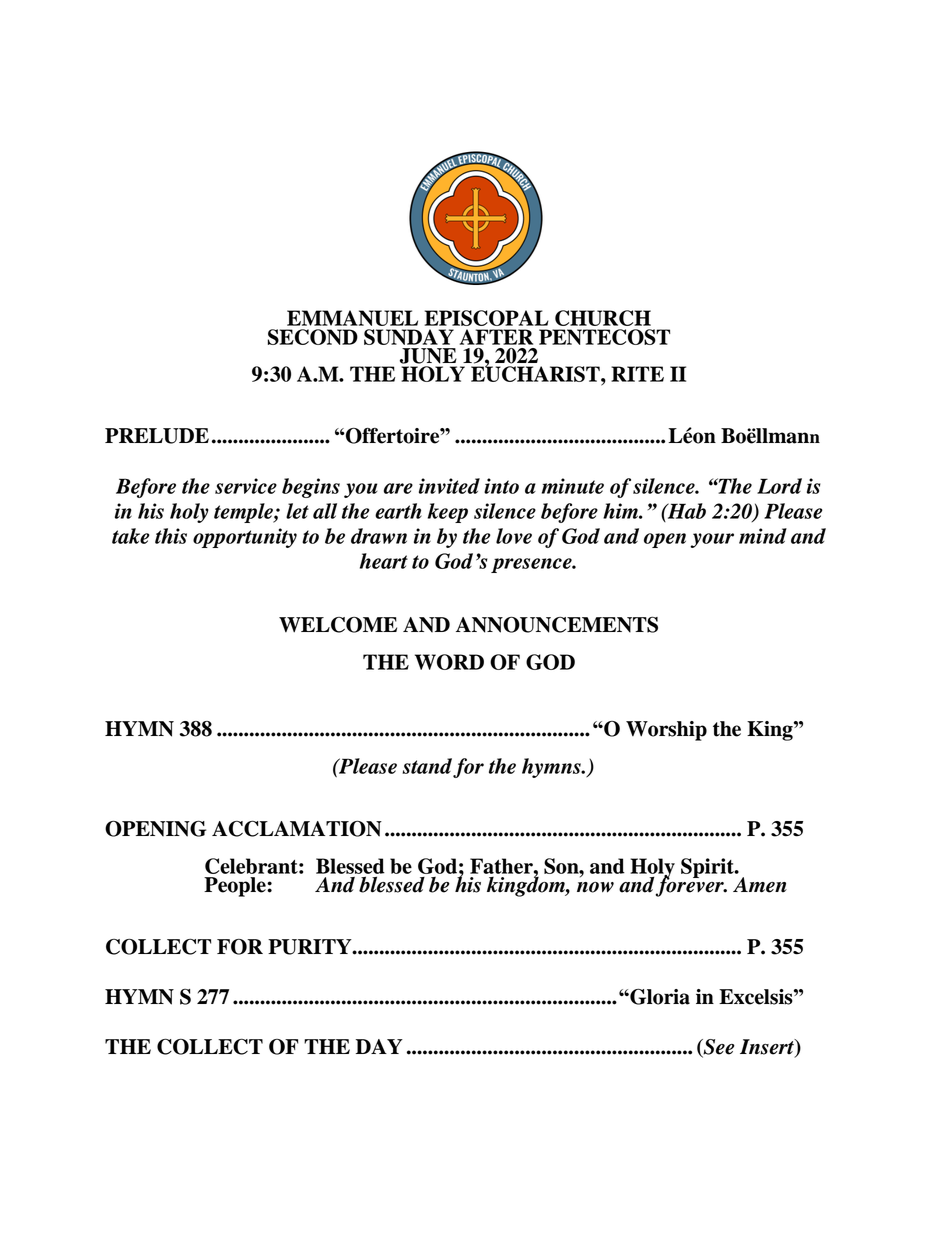  What do you see at coordinates (768, 1048) in the screenshot?
I see `Insert` at bounding box center [768, 1048].
